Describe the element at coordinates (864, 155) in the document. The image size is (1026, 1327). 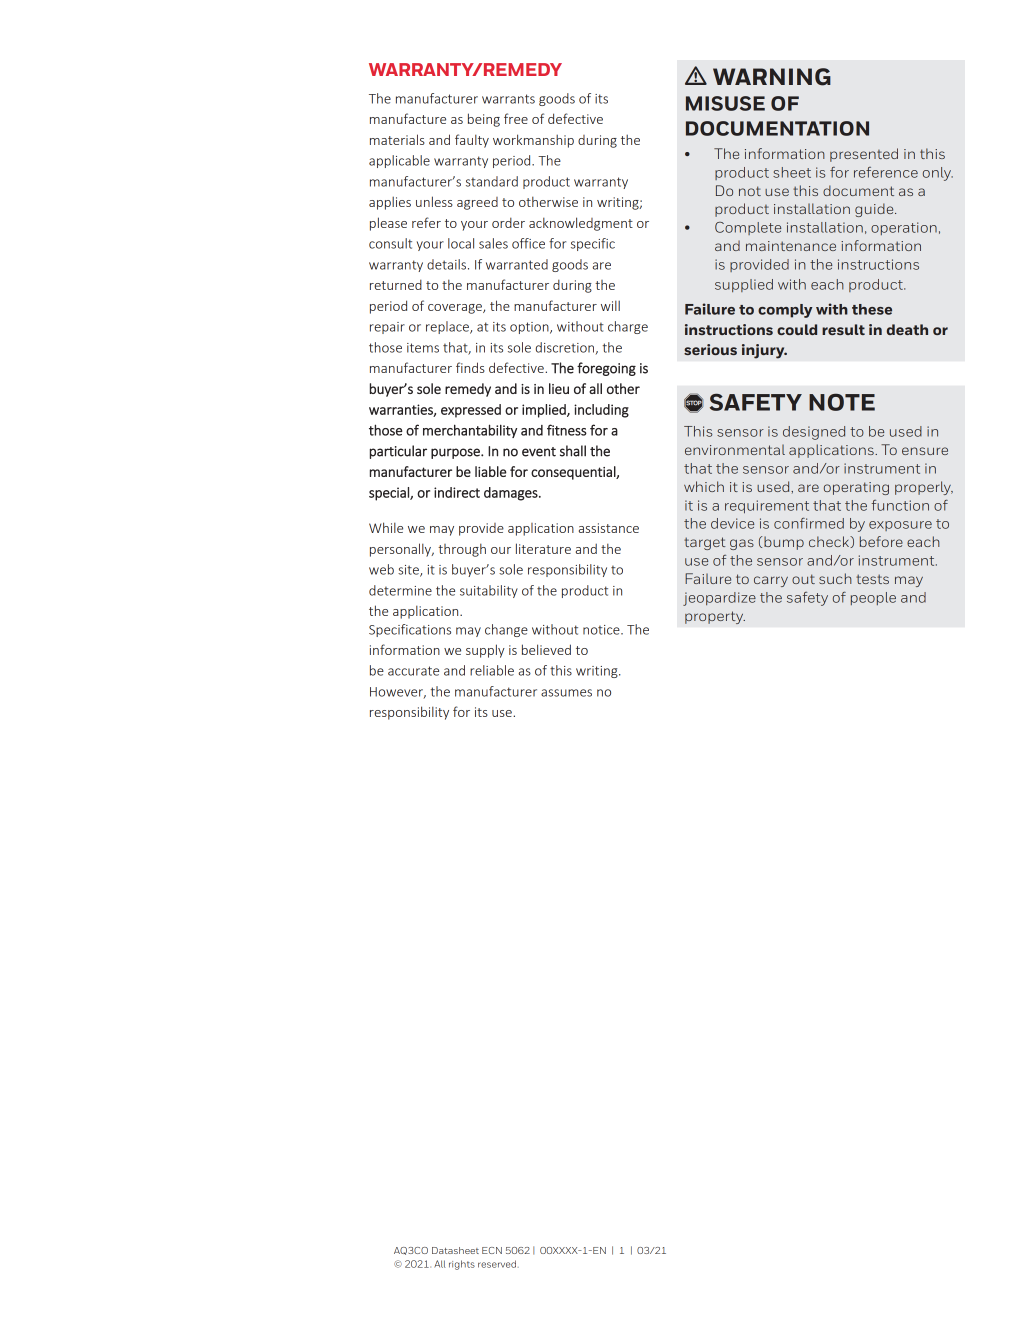
I see `presented` at that location.
